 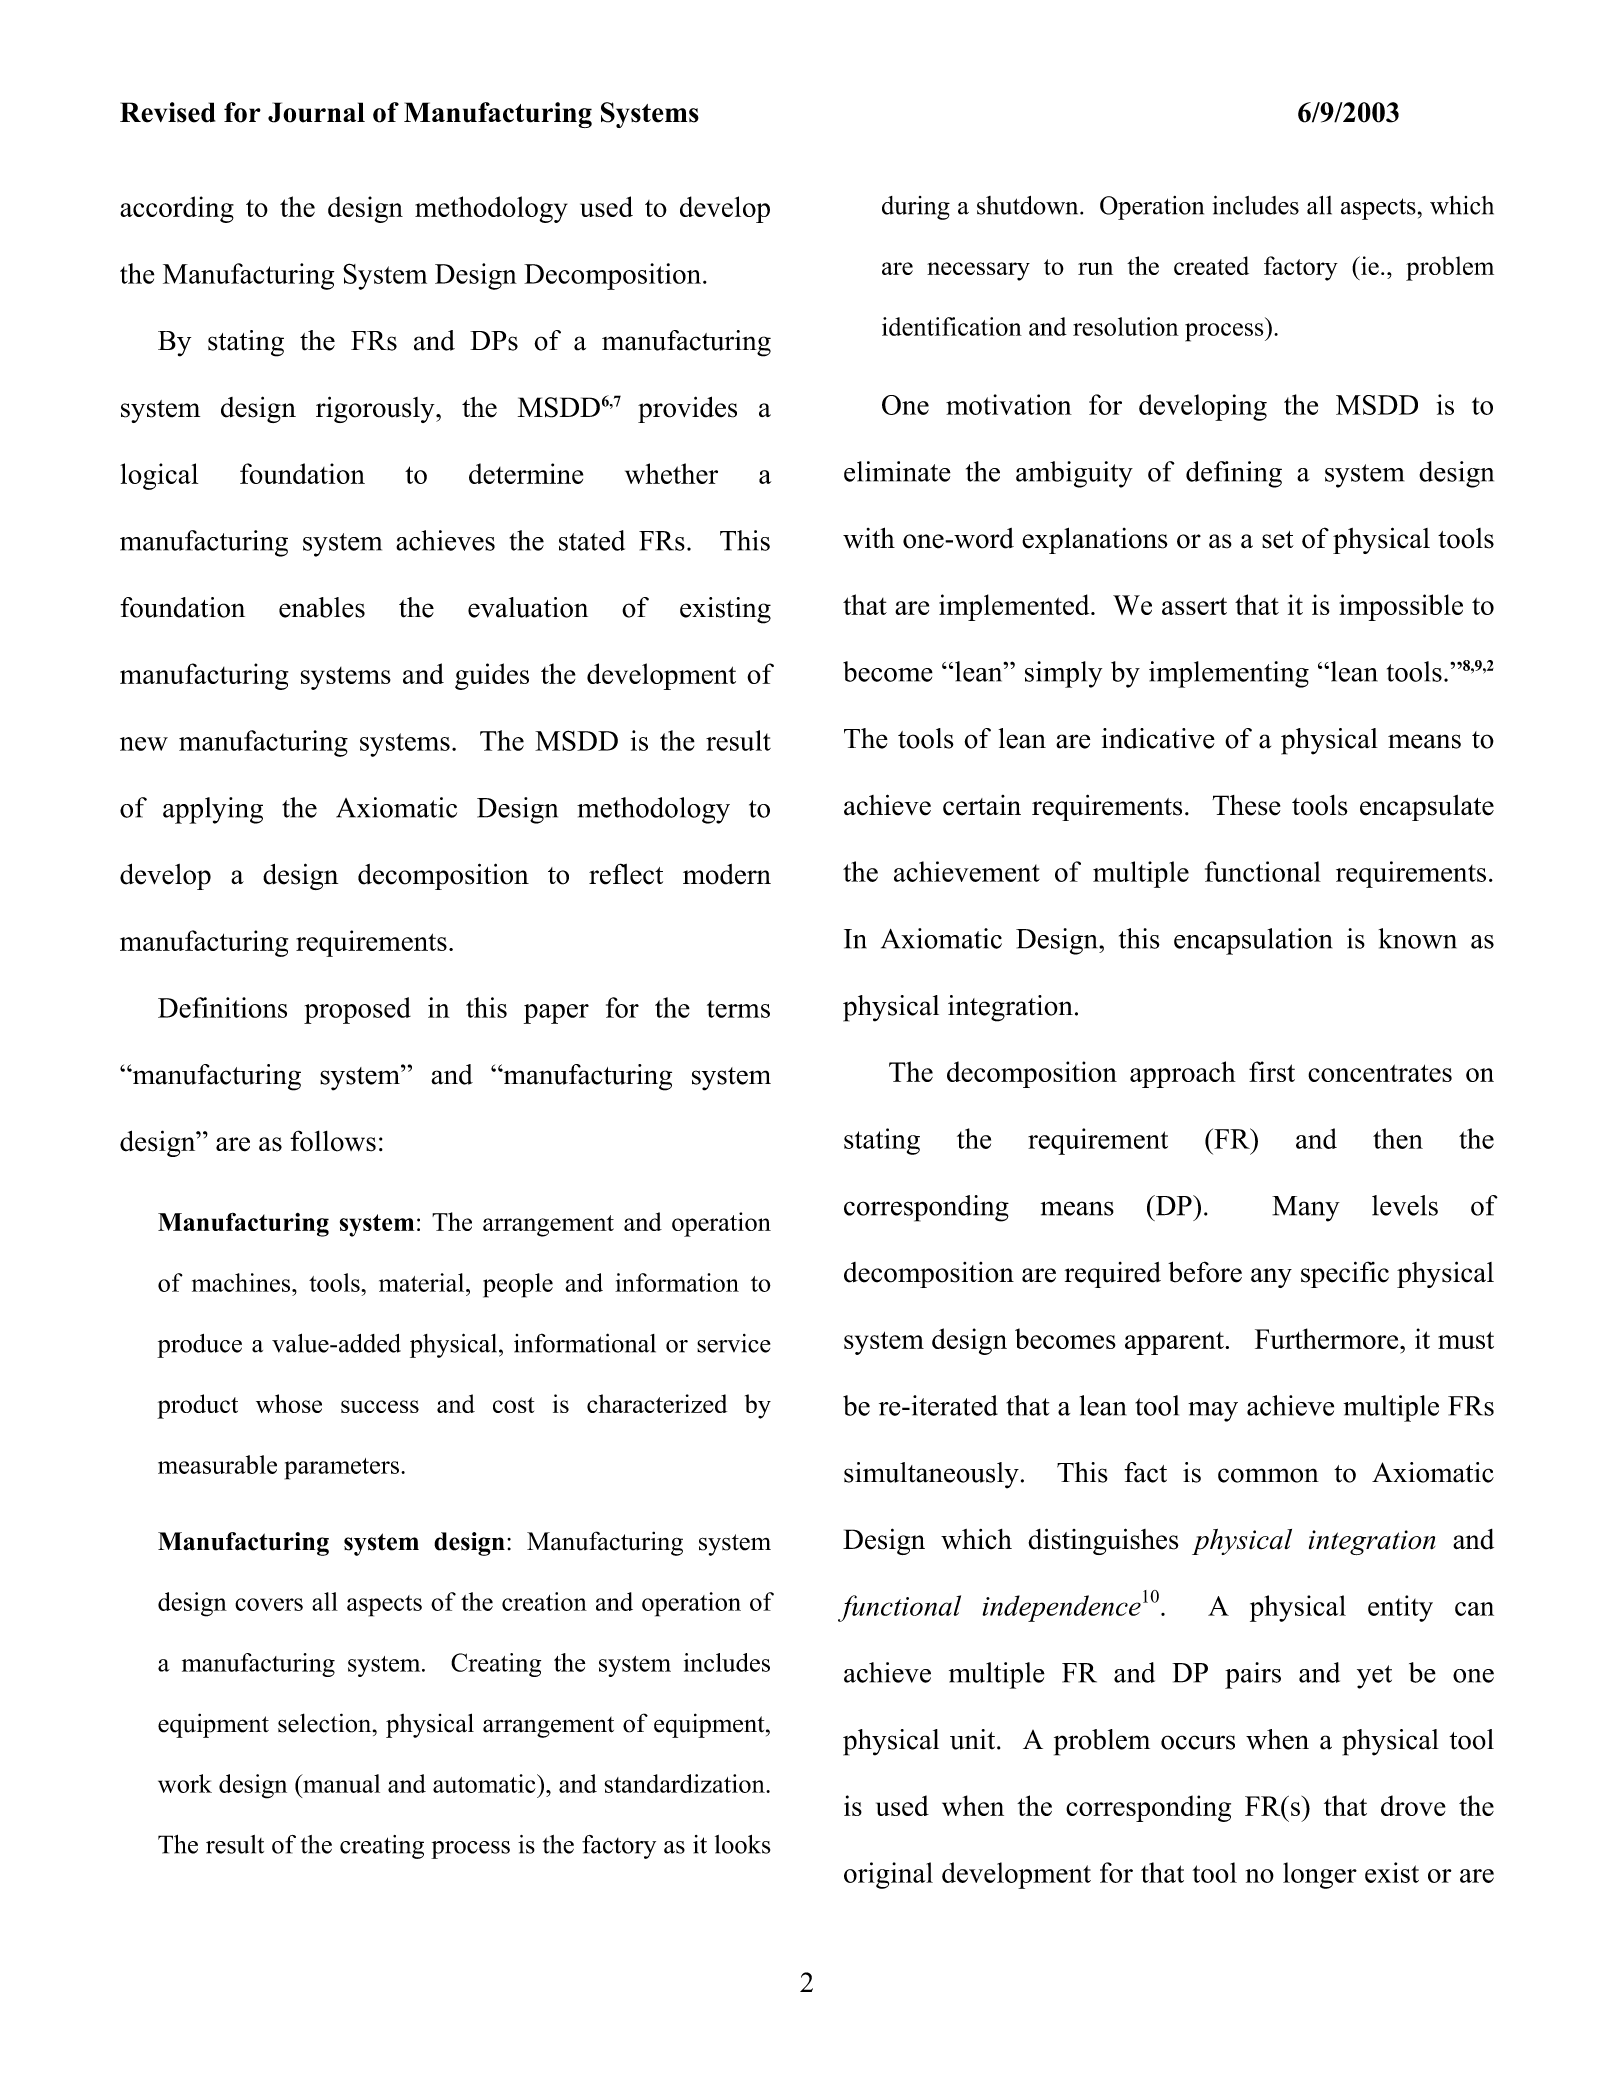 I want to click on specific, so click(x=1345, y=1274).
